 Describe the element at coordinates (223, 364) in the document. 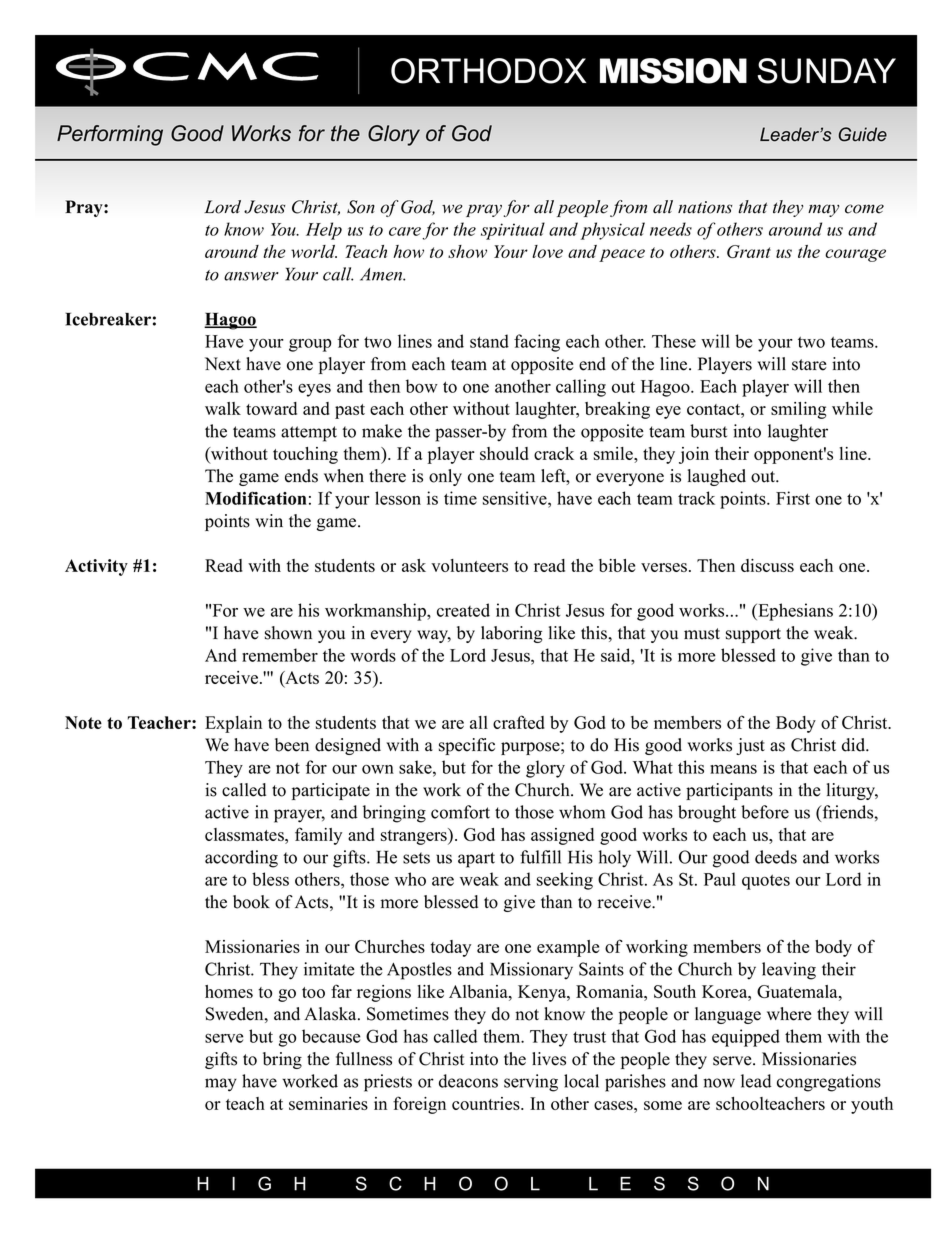

I see `Next` at that location.
